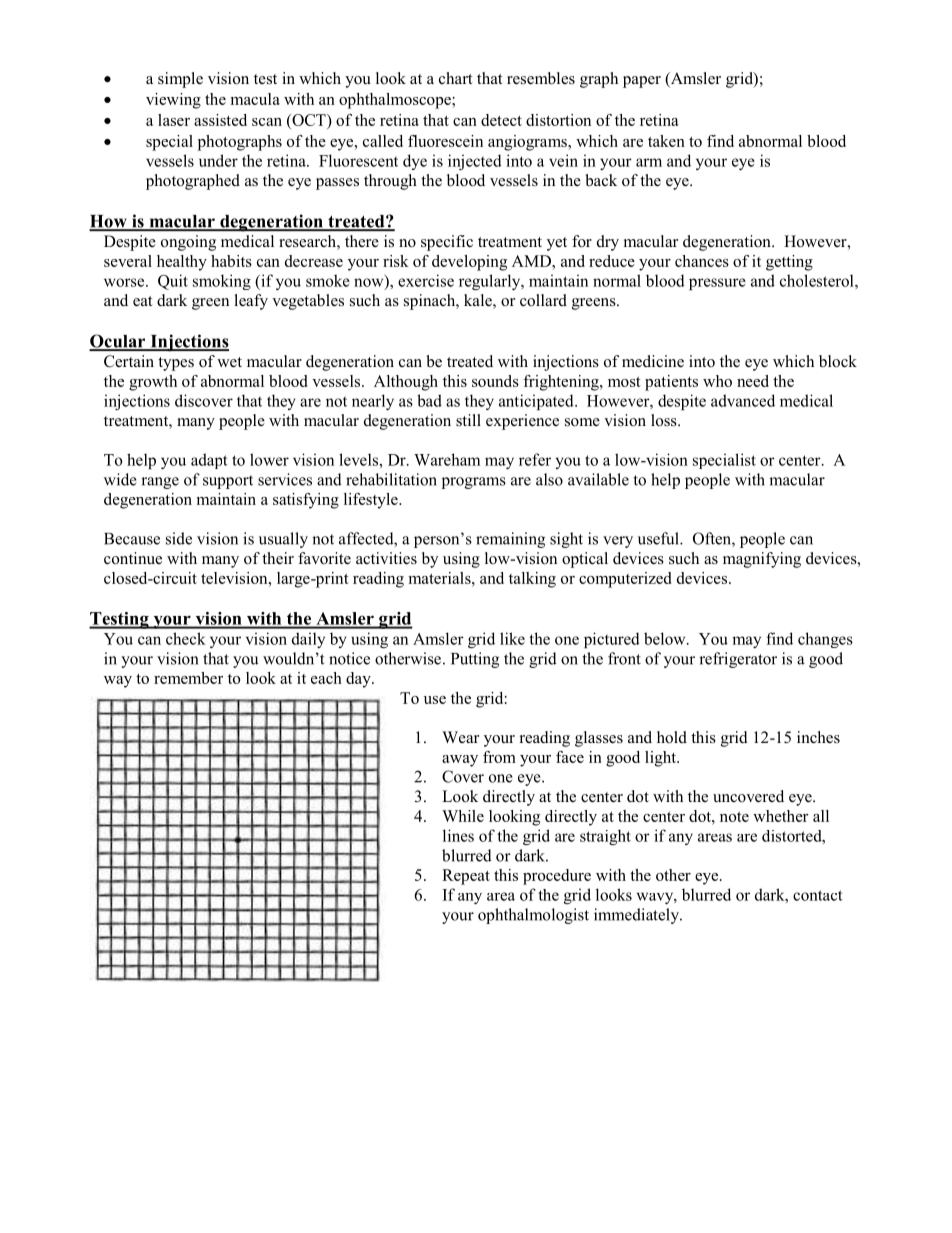  Describe the element at coordinates (229, 362) in the screenshot. I see `wet` at that location.
